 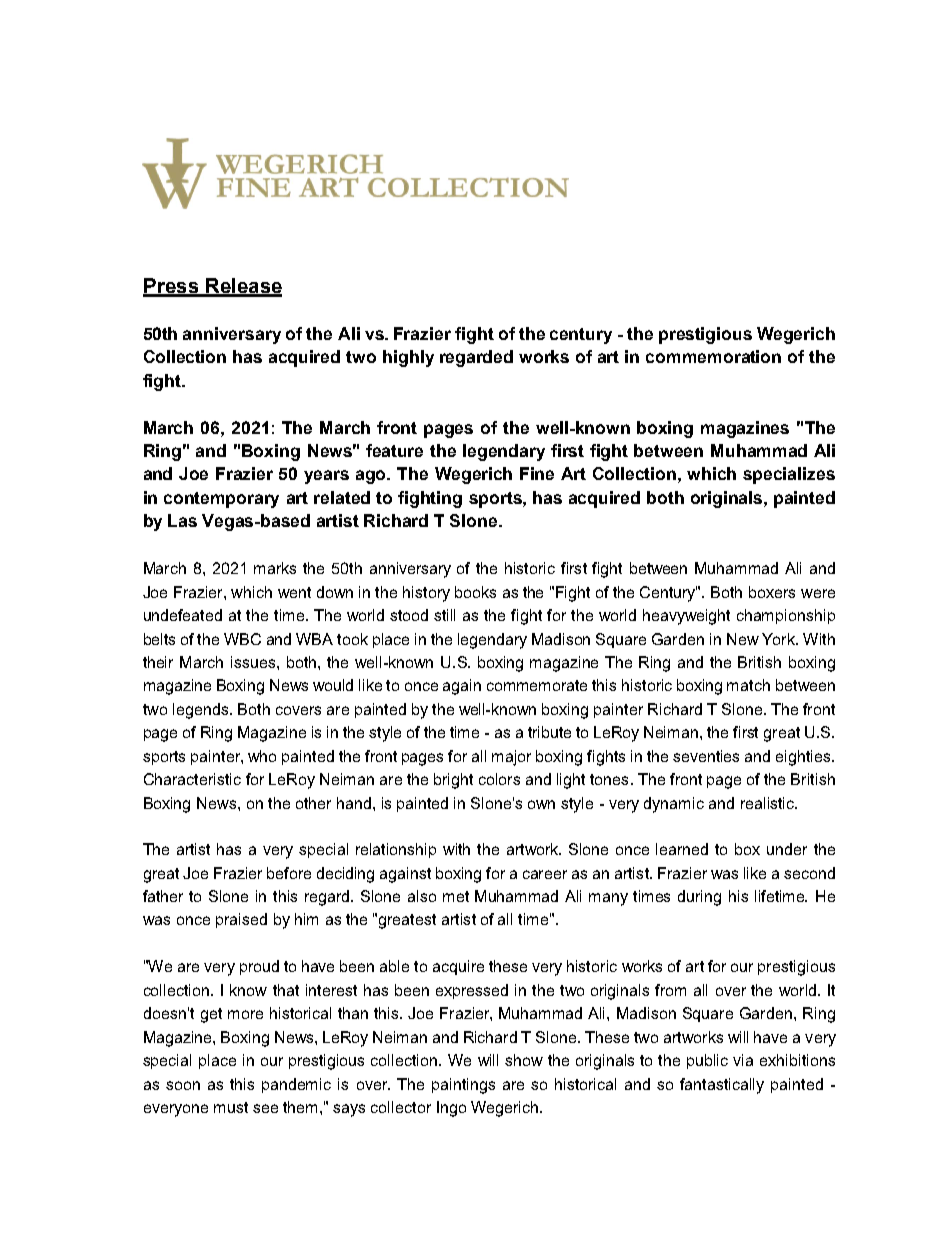 I want to click on books, so click(x=475, y=592).
